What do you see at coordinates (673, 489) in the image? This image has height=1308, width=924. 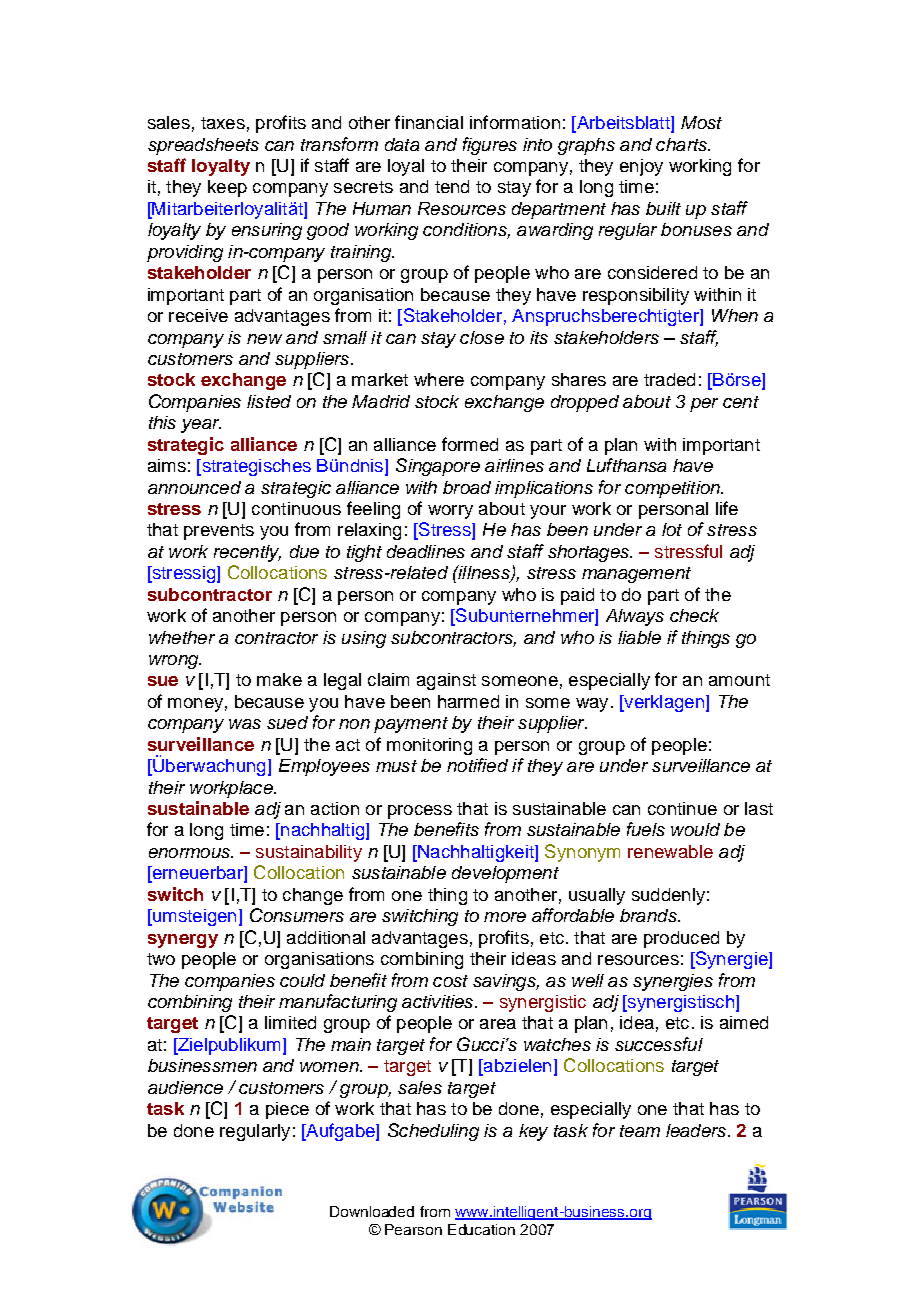 I see `competition` at bounding box center [673, 489].
